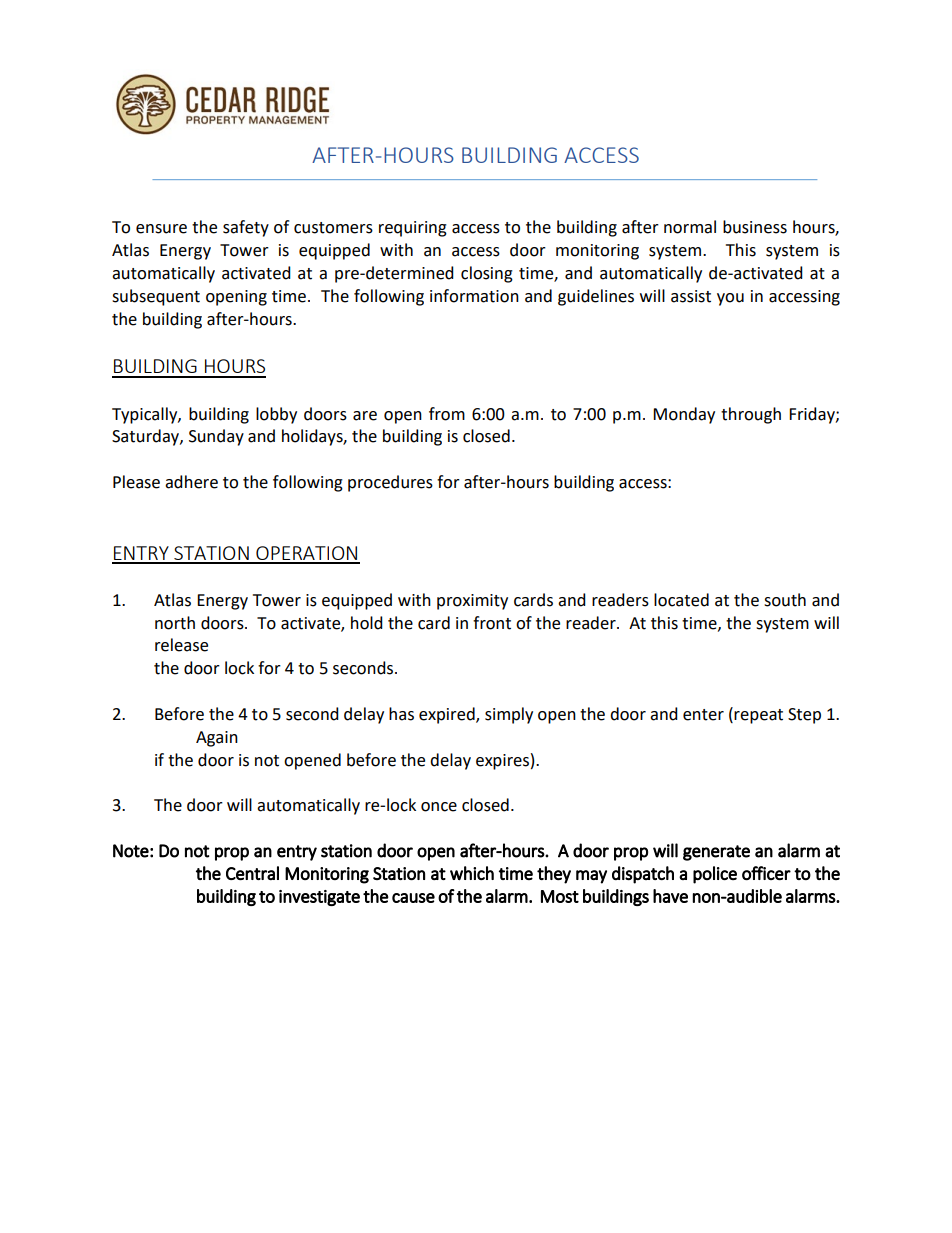 This image has width=952, height=1233. What do you see at coordinates (252, 873) in the image?
I see `Central` at bounding box center [252, 873].
